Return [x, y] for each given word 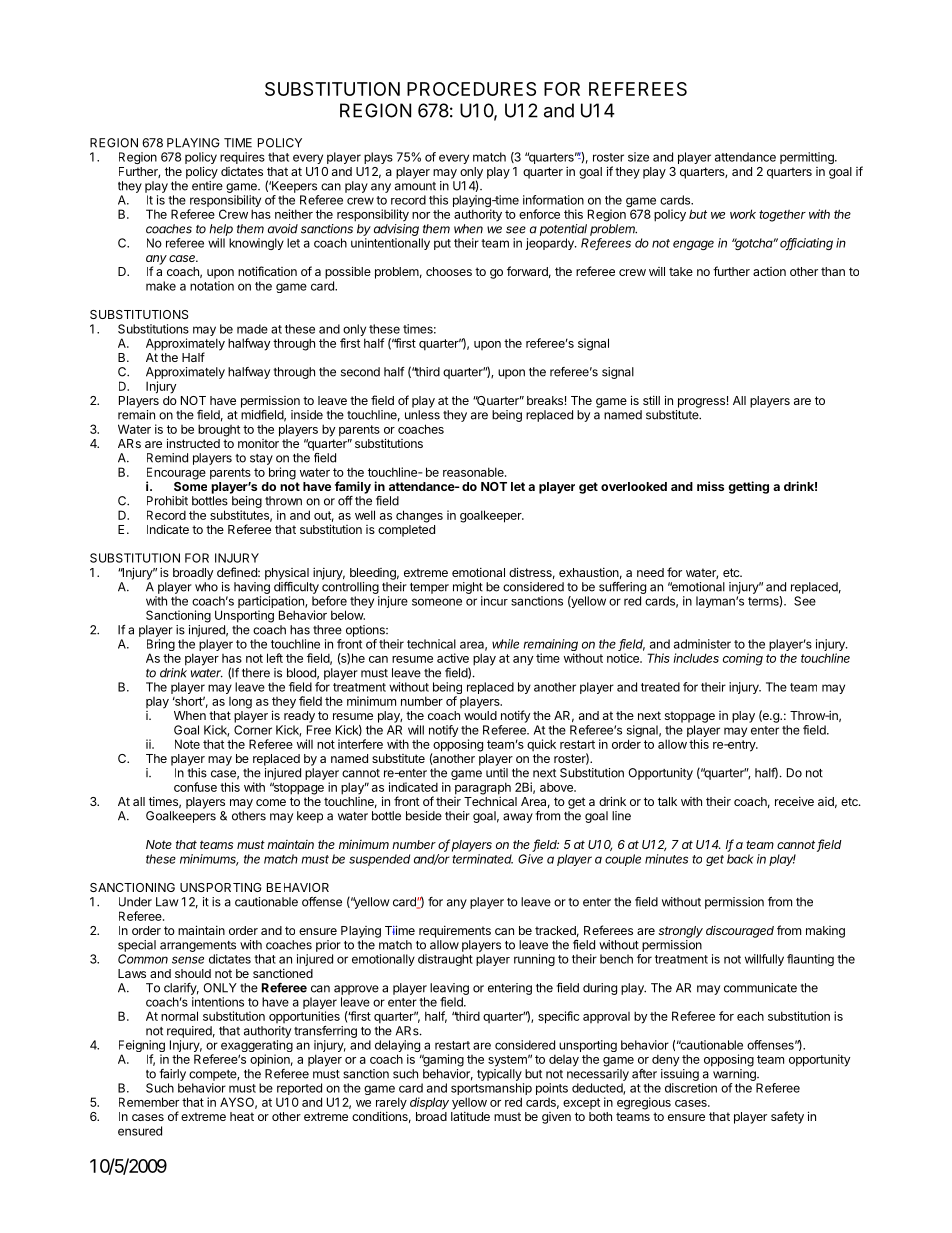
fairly [172, 1075]
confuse [195, 787]
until [497, 773]
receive [794, 801]
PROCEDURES [471, 89]
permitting [808, 158]
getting [748, 487]
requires [242, 158]
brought [219, 430]
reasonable [474, 472]
